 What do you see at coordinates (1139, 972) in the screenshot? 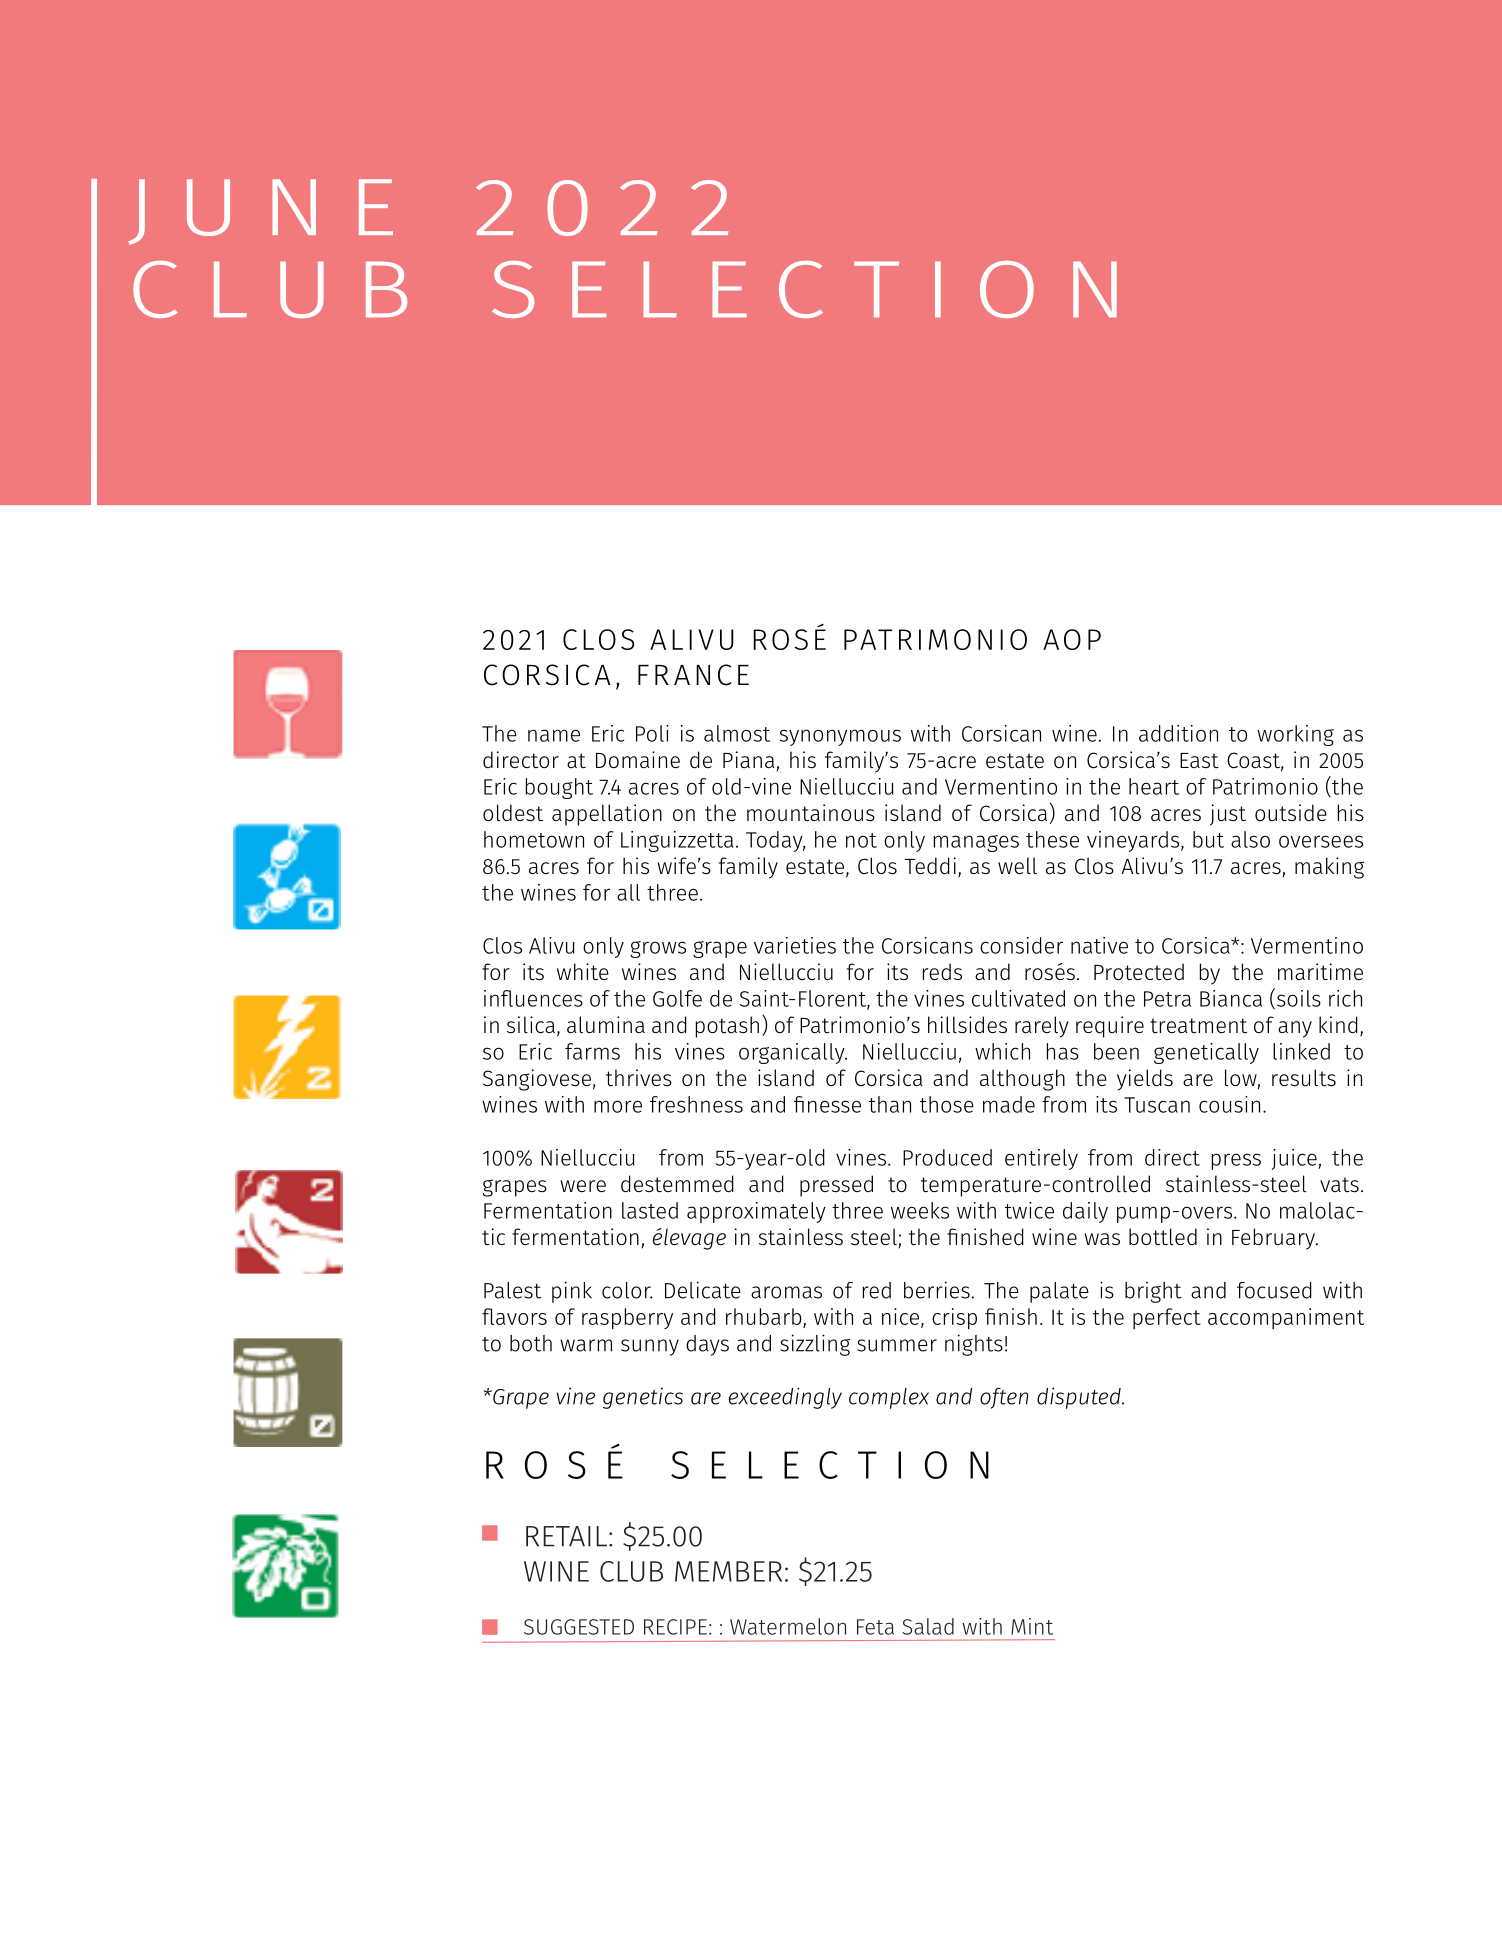
I see `Protected` at bounding box center [1139, 972].
